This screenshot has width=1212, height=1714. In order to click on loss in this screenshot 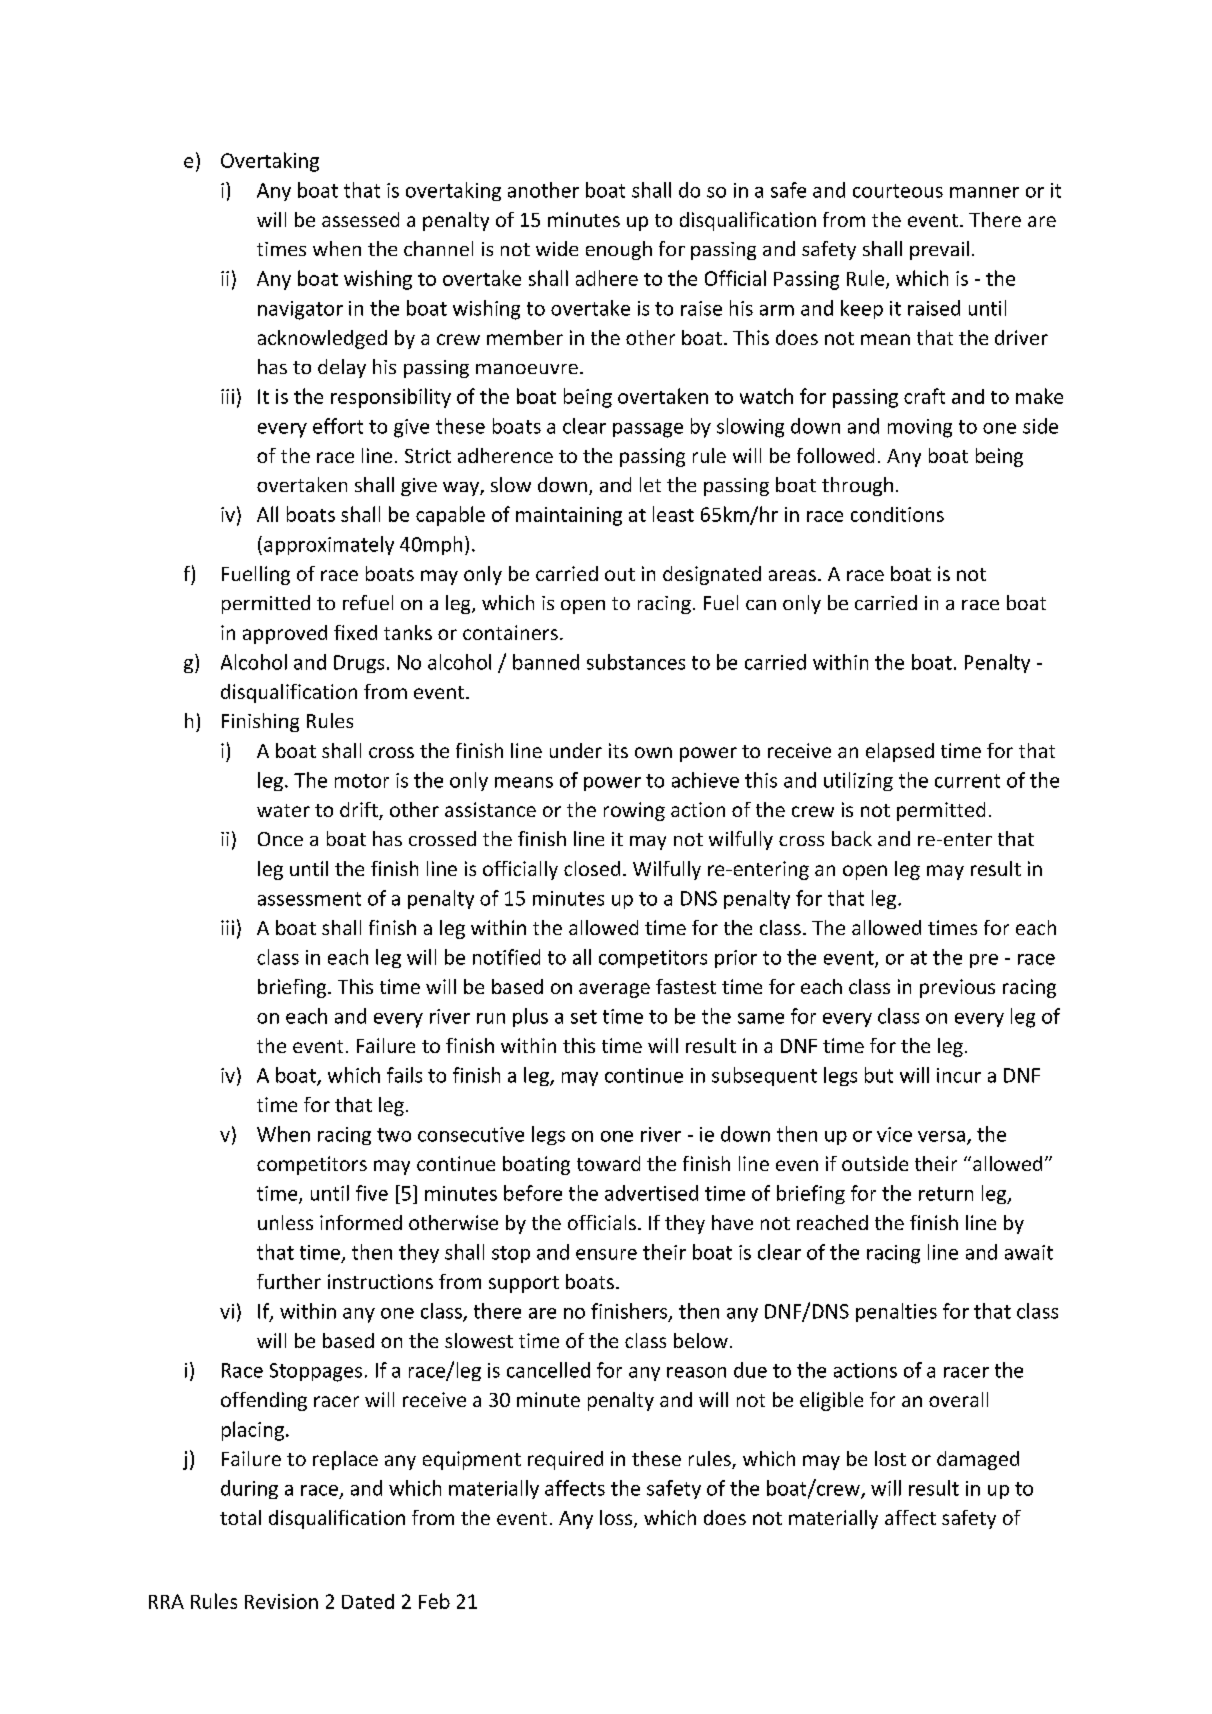, I will do `click(617, 1519)`.
